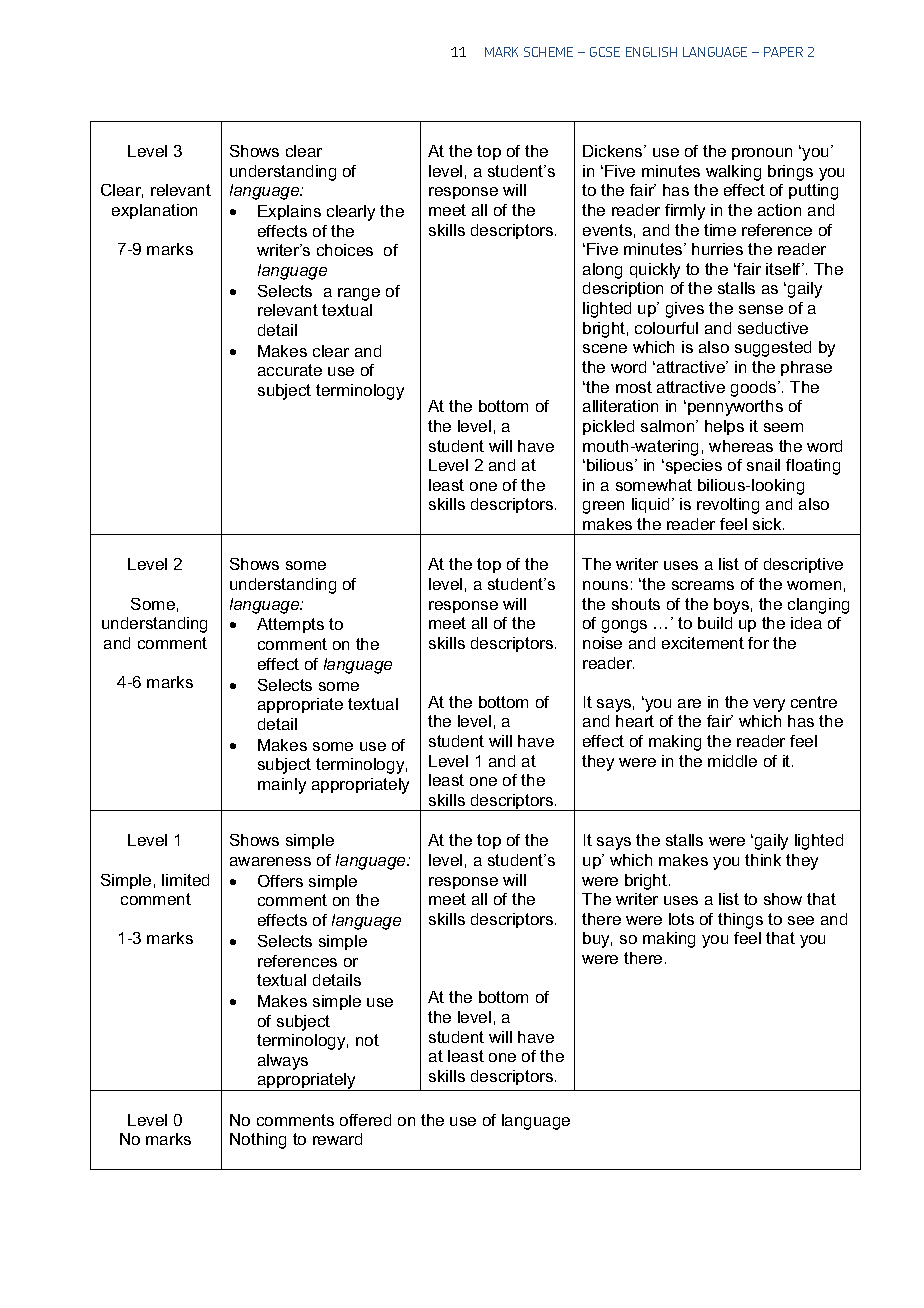  Describe the element at coordinates (290, 370) in the document. I see `accurate` at that location.
